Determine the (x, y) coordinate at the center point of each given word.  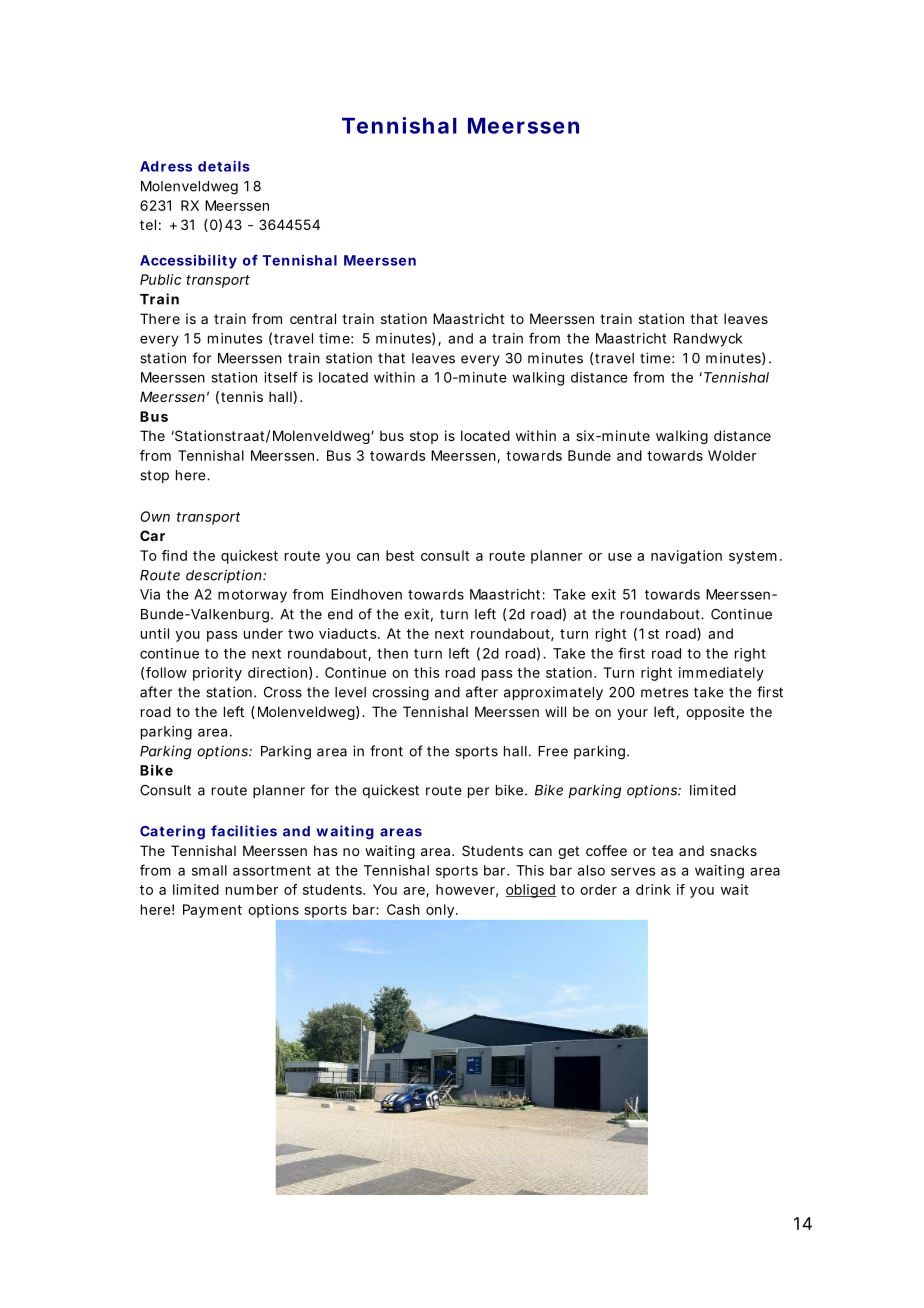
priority (217, 674)
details (224, 166)
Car (152, 535)
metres (664, 692)
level (350, 692)
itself (281, 377)
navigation (686, 557)
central (313, 318)
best (400, 555)
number (252, 889)
